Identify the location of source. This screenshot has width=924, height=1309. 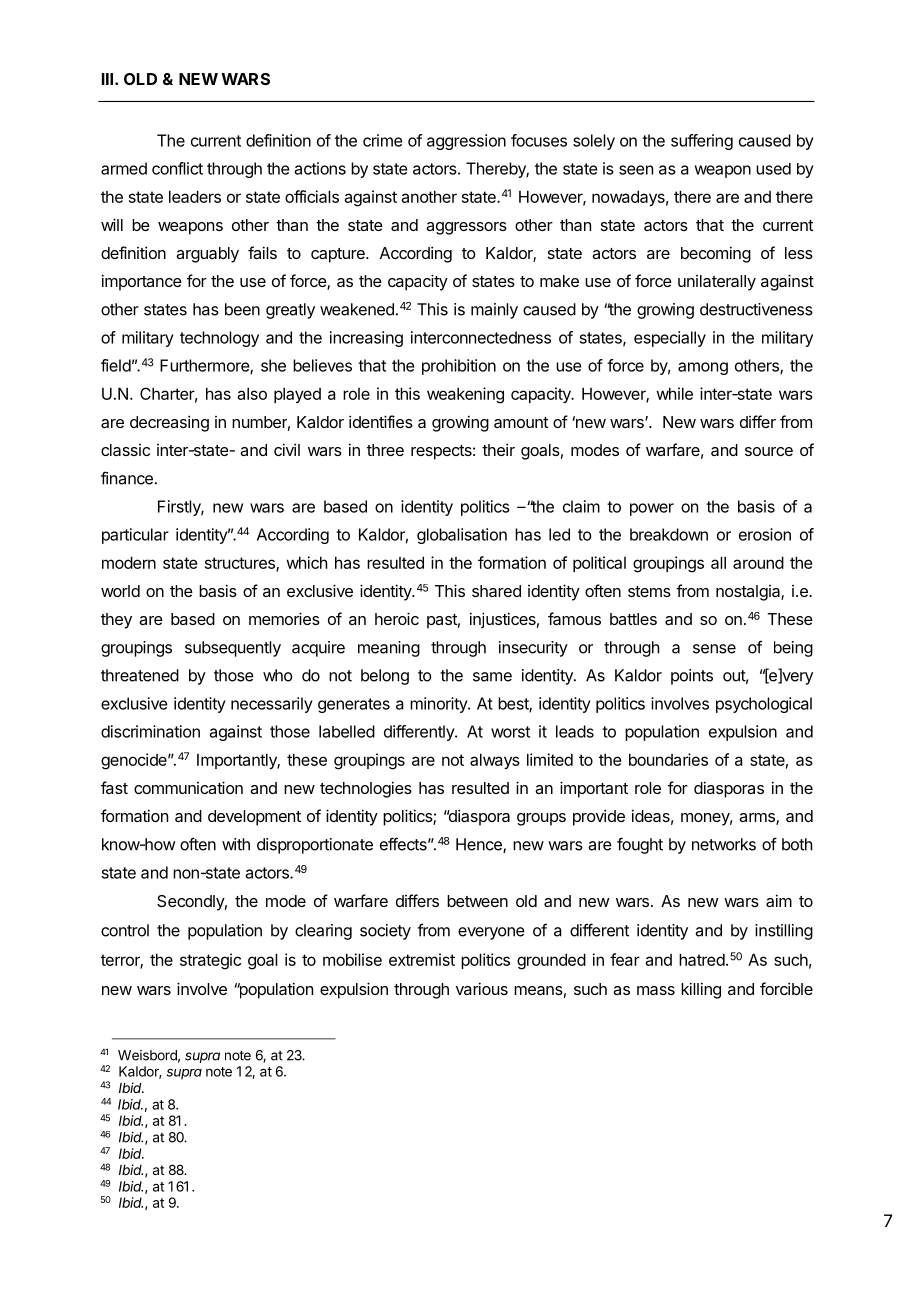
(769, 451).
